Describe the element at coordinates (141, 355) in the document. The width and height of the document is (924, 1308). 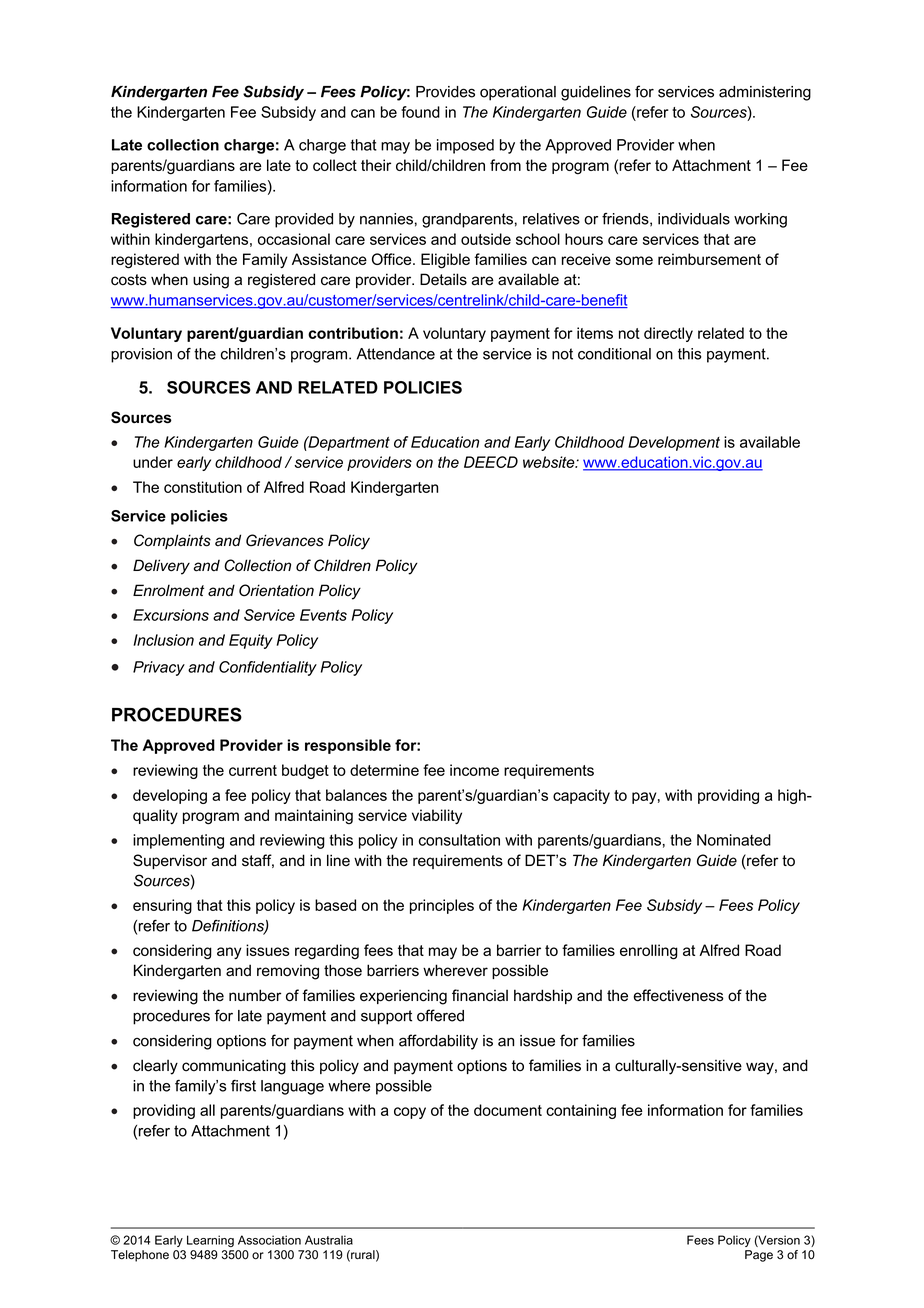
I see `provision` at that location.
